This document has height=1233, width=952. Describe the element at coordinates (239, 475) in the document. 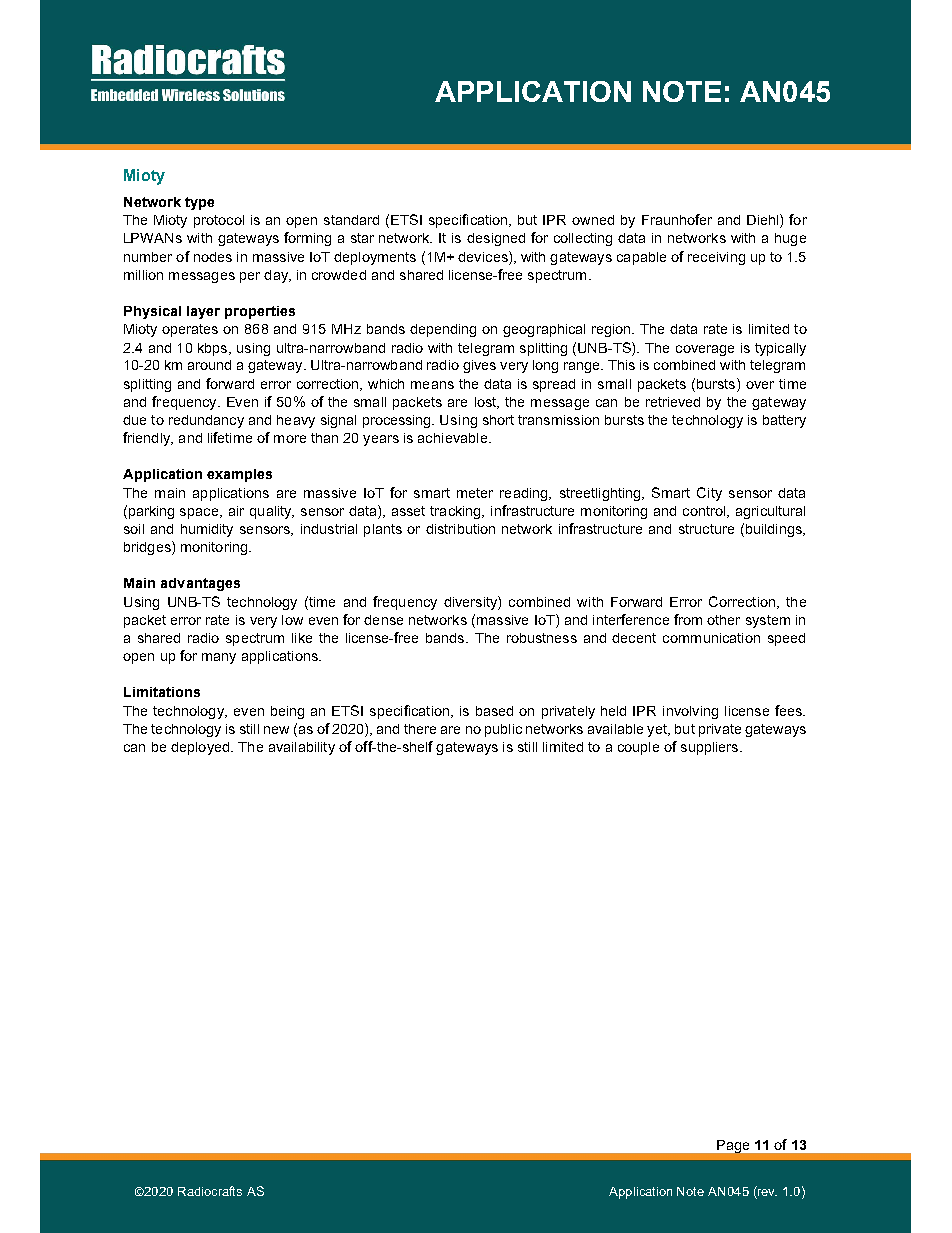

I see `examples` at that location.
